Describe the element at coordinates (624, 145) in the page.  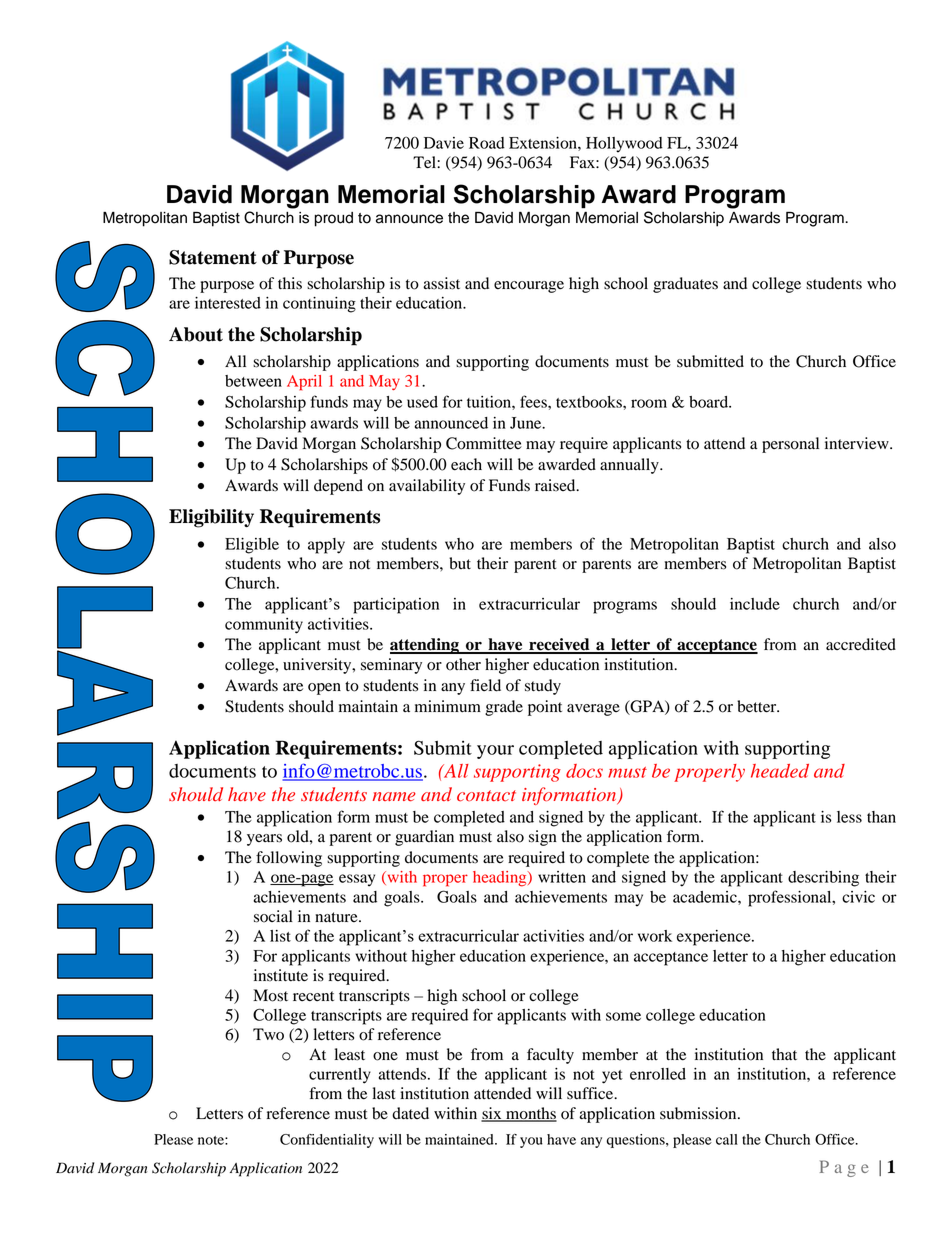
I see `Hollywood` at that location.
